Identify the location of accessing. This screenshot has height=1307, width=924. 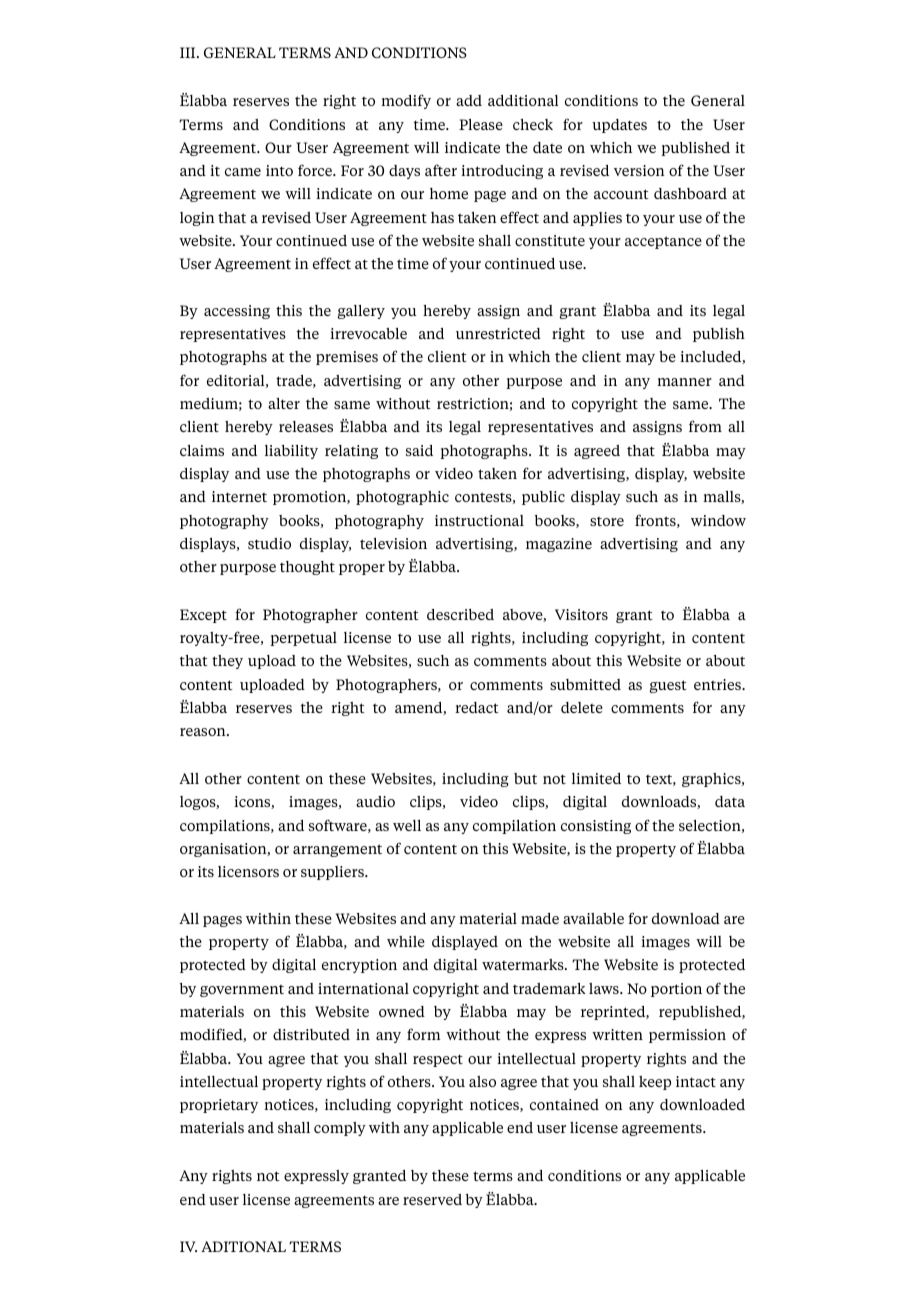
(237, 312).
